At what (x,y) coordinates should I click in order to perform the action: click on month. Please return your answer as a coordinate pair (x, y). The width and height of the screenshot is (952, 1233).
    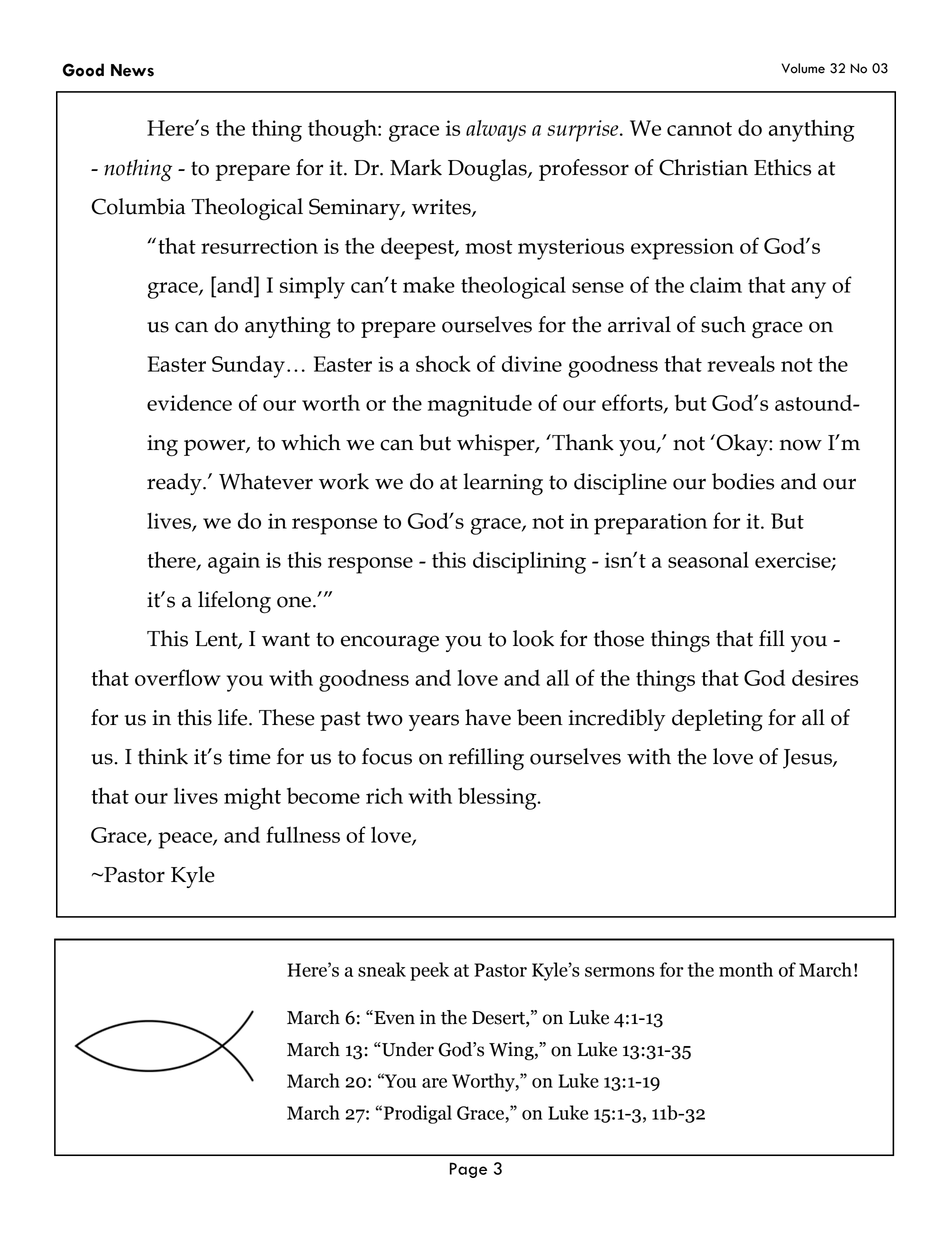
    Looking at the image, I should click on (746, 969).
